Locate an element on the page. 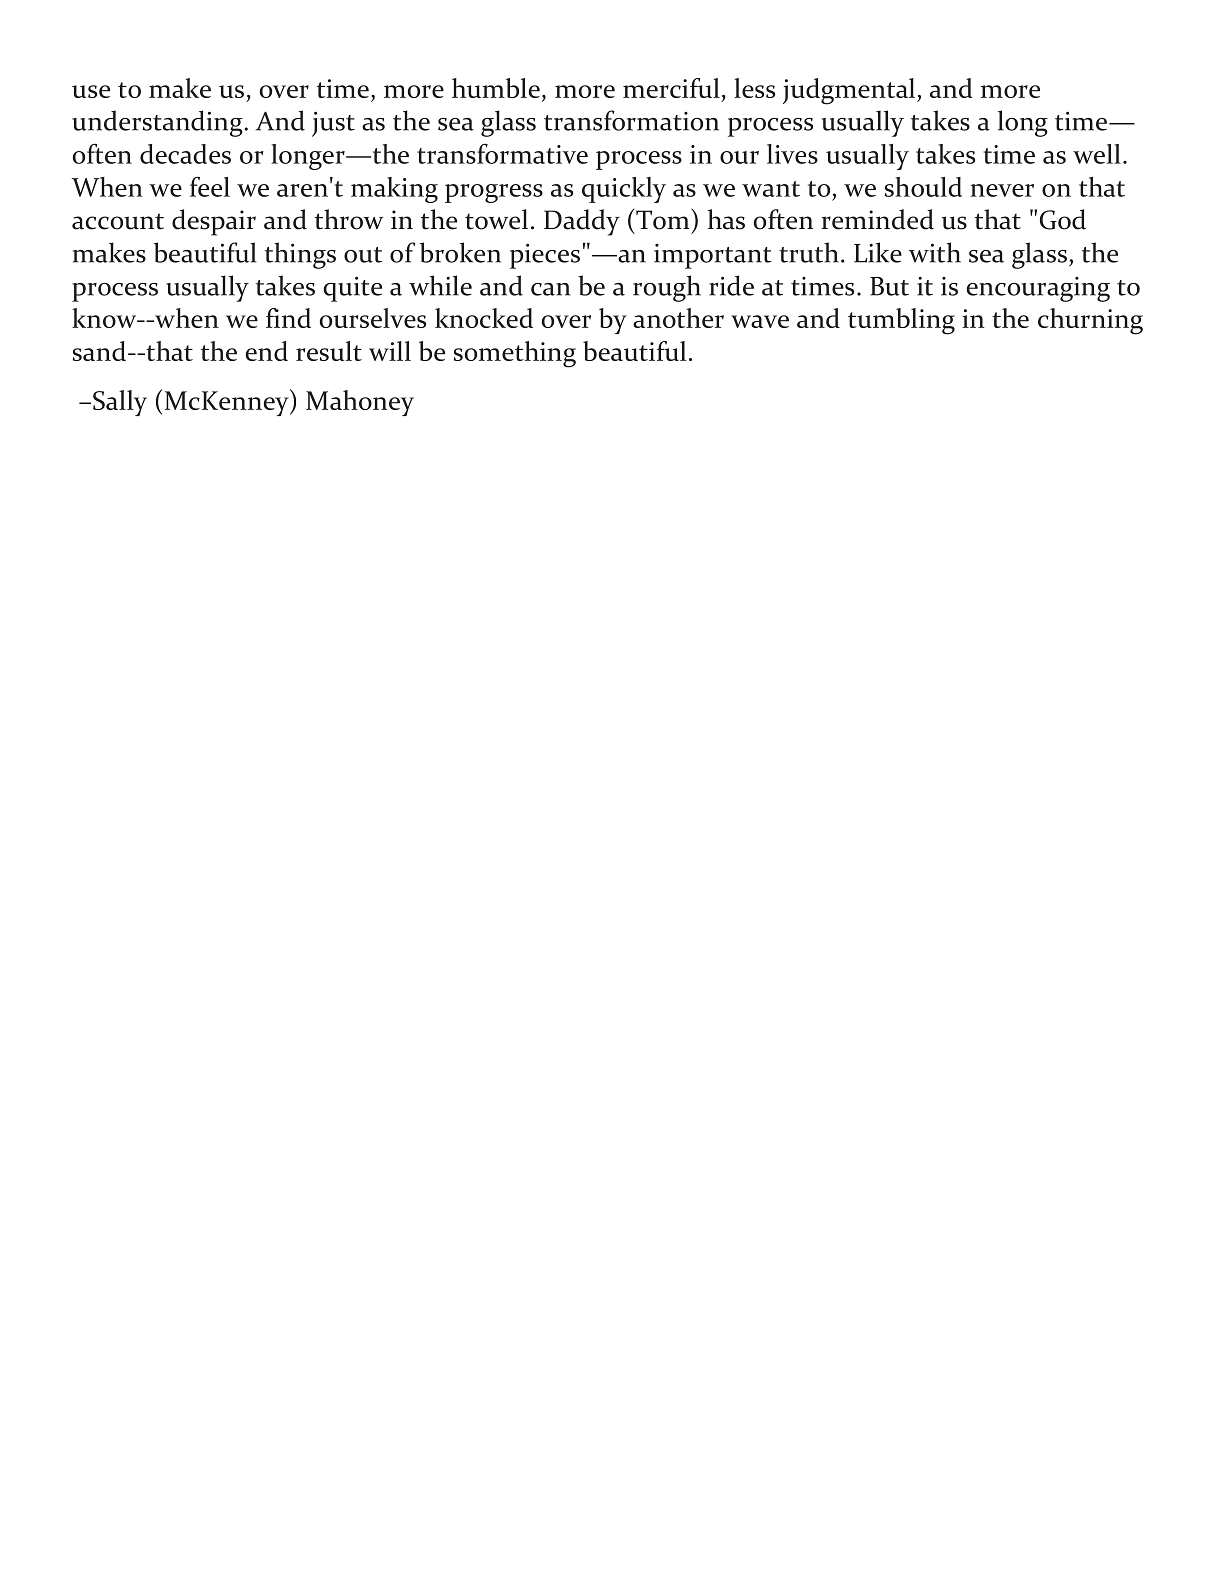  Sally is located at coordinates (120, 403).
